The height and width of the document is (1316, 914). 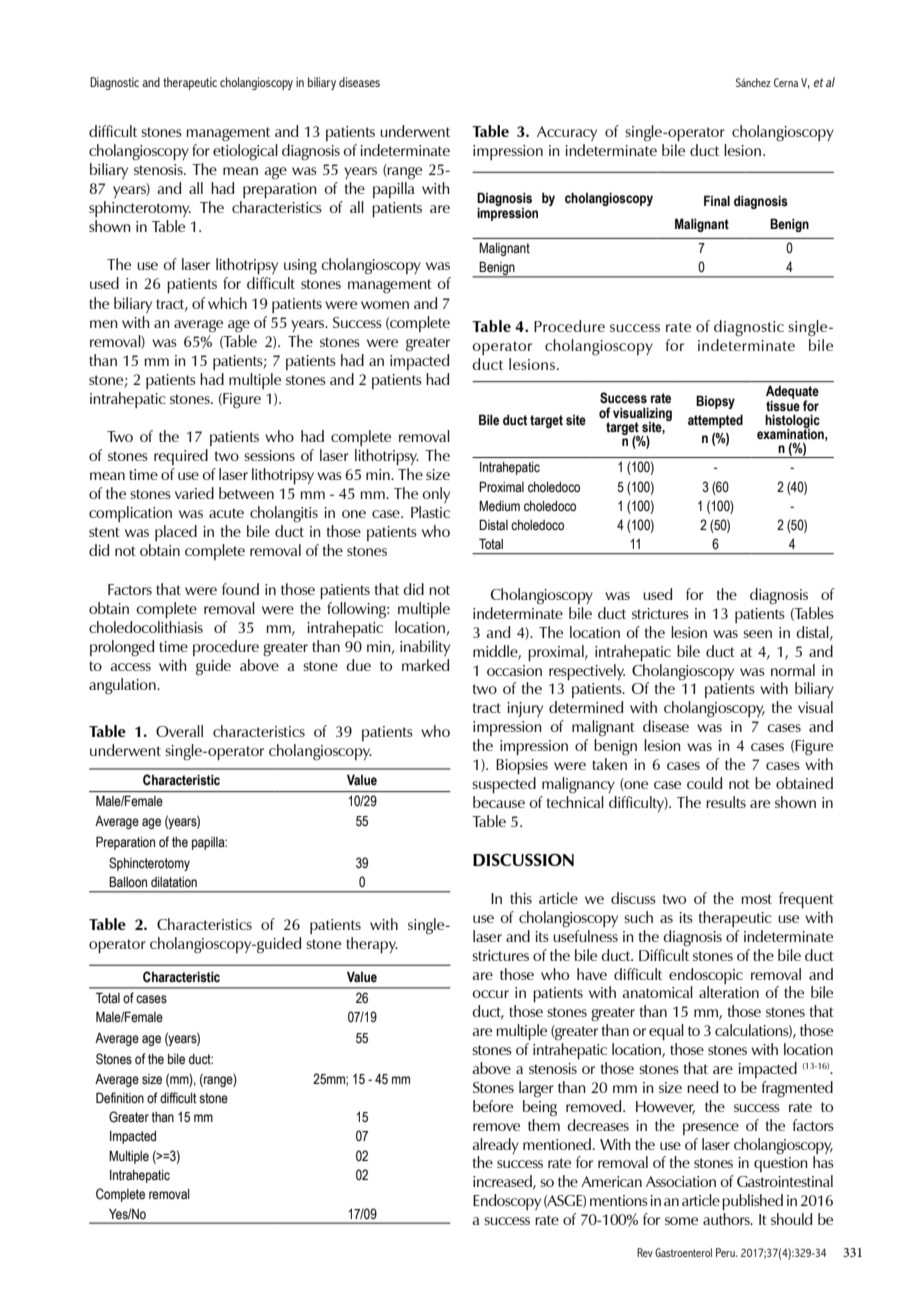 What do you see at coordinates (436, 495) in the document?
I see `only` at bounding box center [436, 495].
